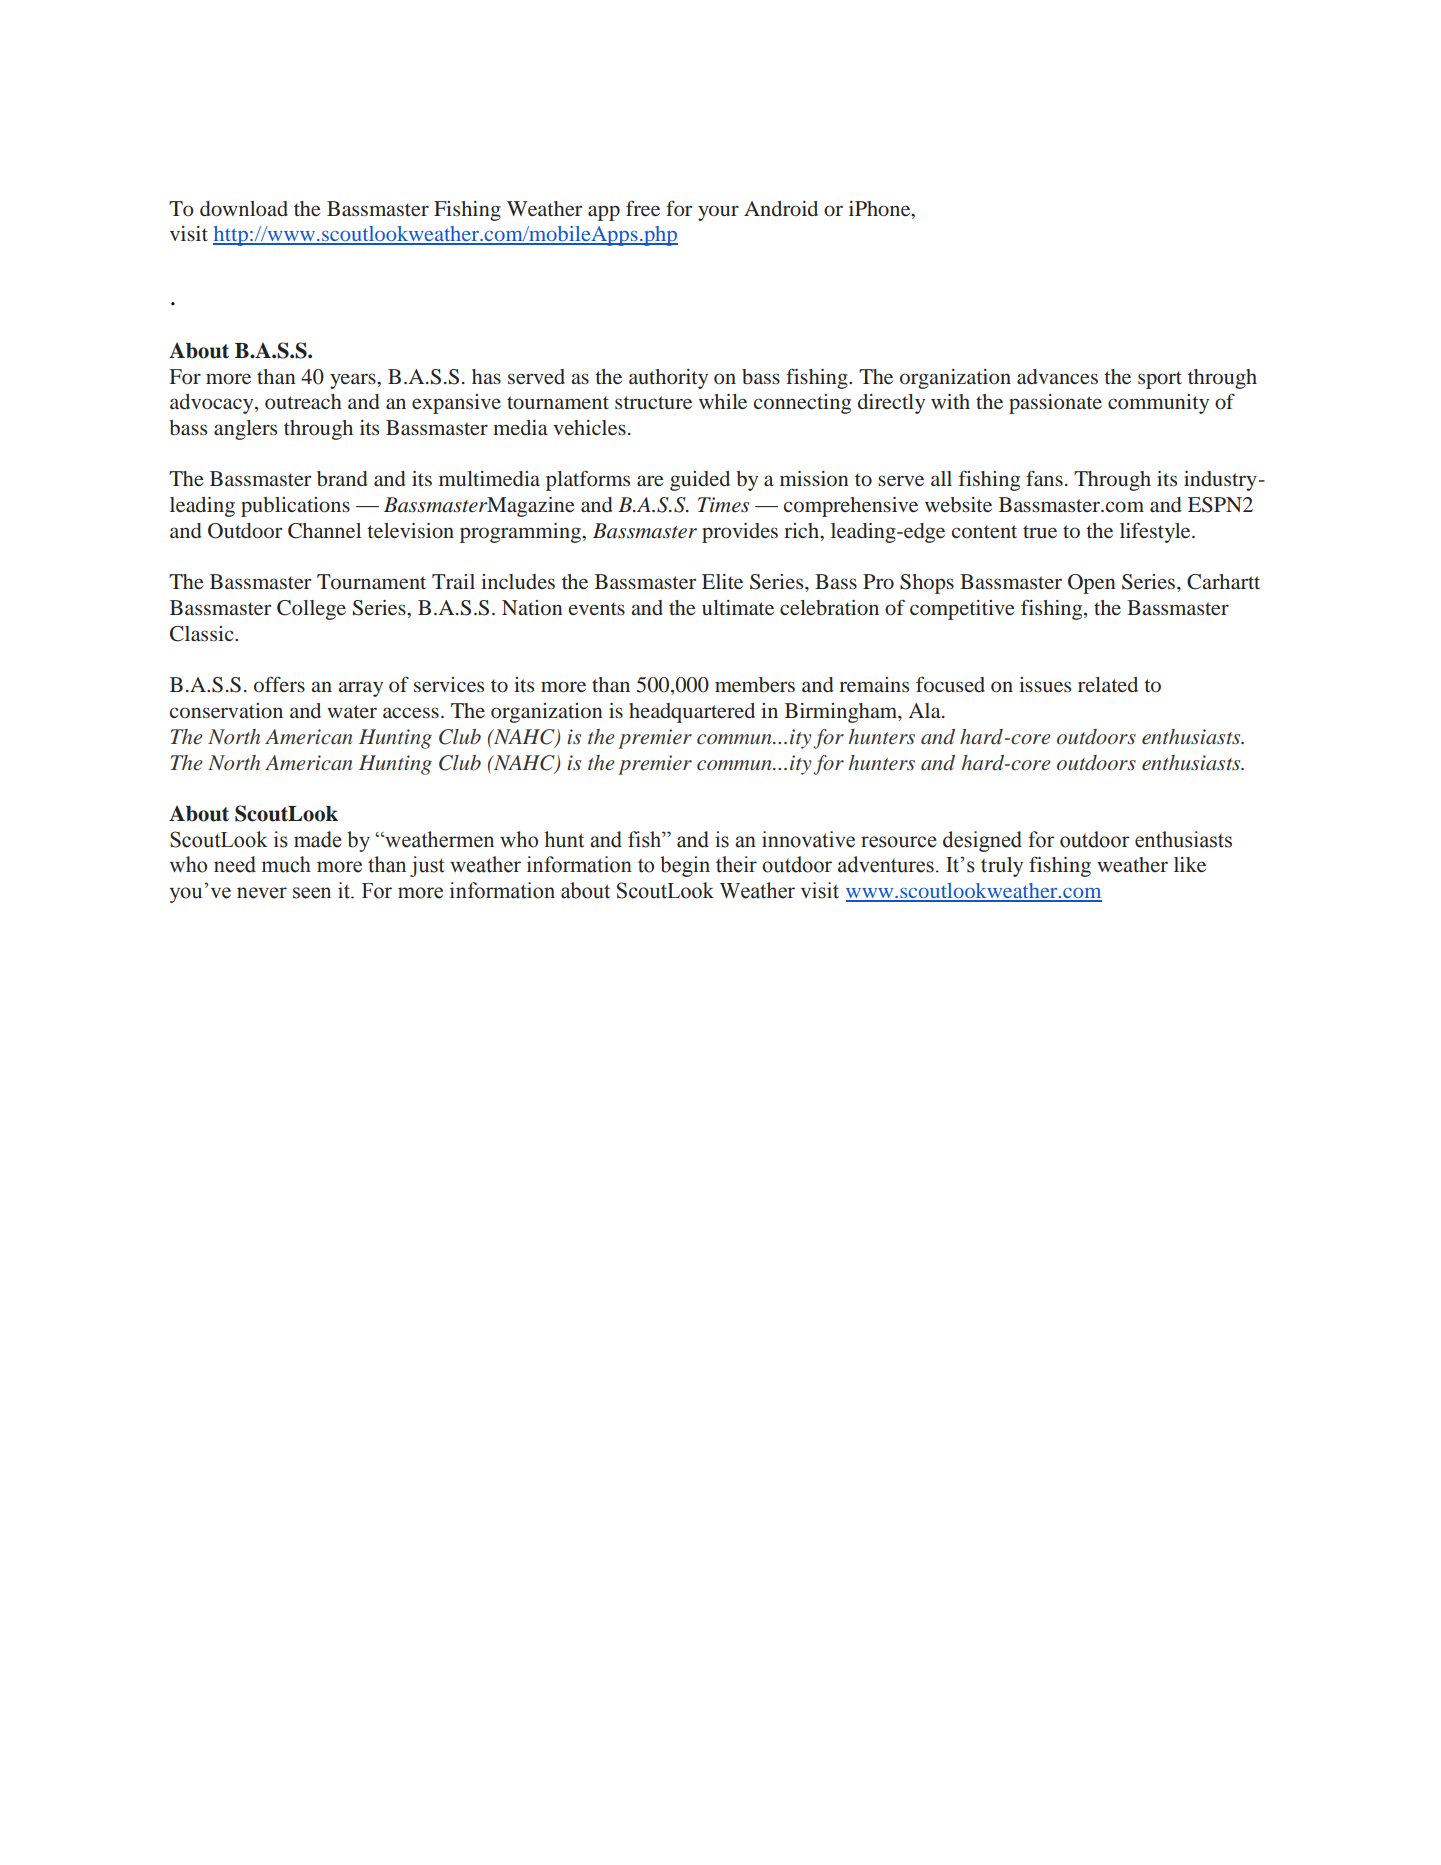 The height and width of the document is (1865, 1441). Describe the element at coordinates (718, 213) in the document. I see `your` at that location.
